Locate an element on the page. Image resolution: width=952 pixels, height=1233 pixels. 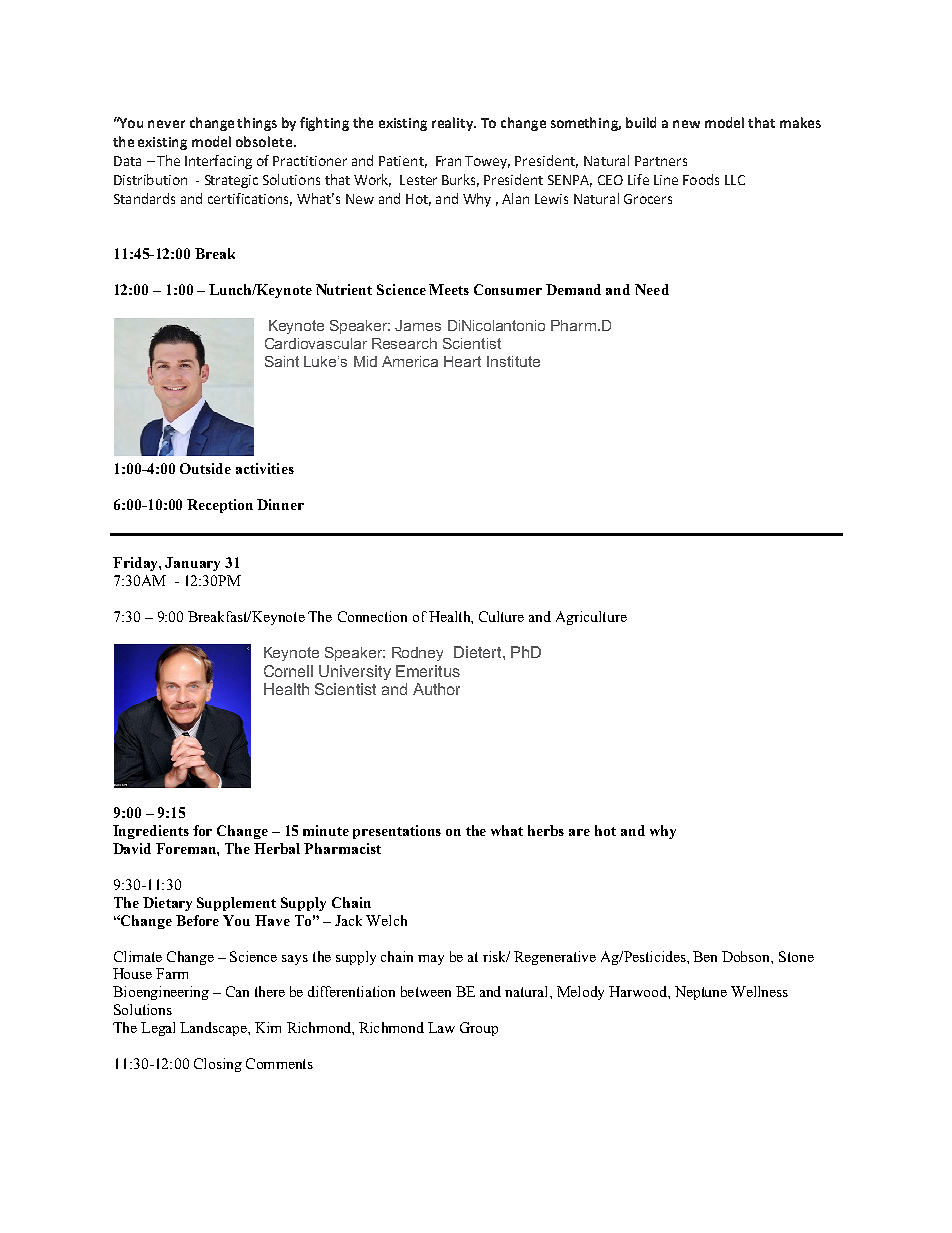
LLC is located at coordinates (735, 180).
